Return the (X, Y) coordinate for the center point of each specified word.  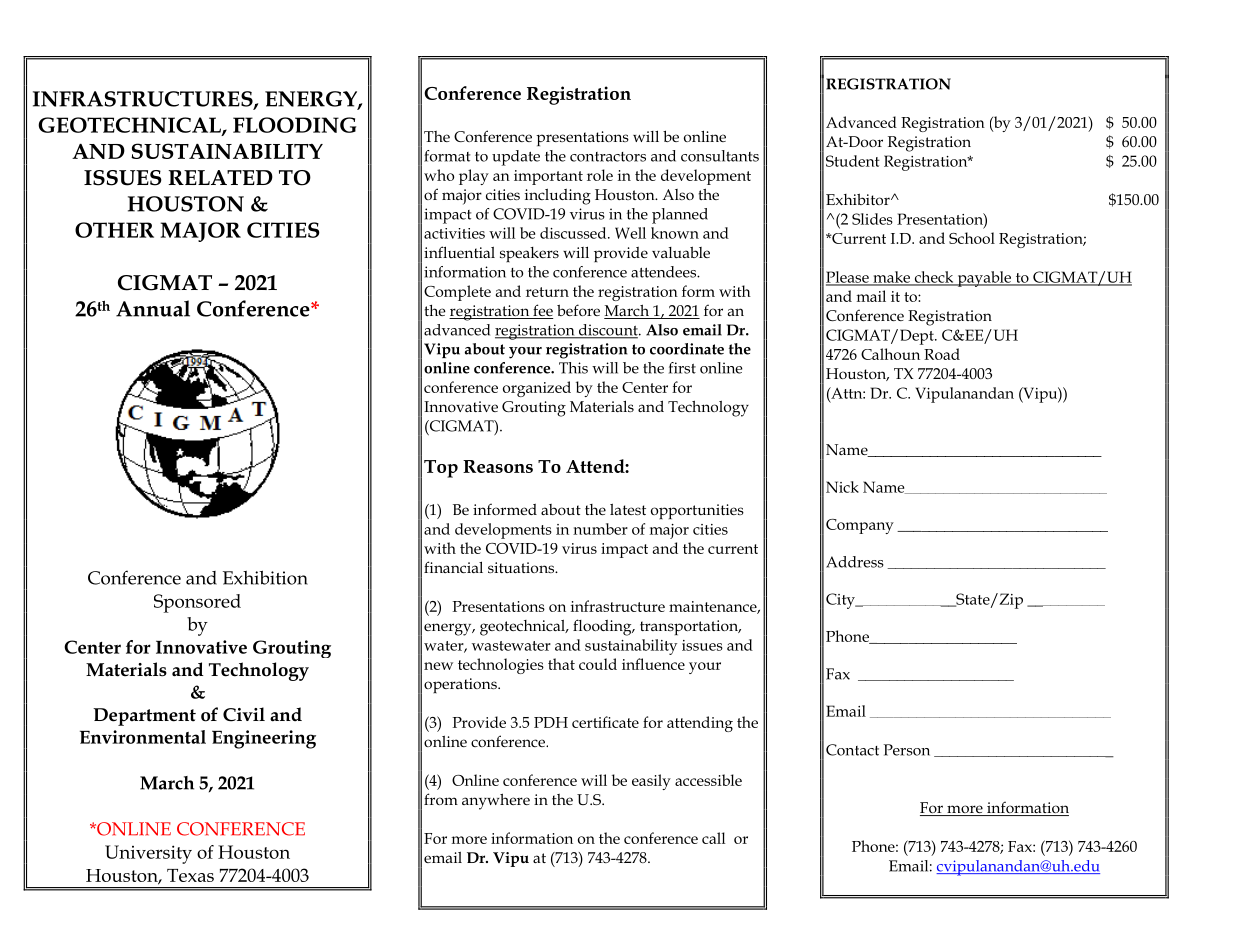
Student (853, 161)
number (600, 529)
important (548, 177)
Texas (190, 875)
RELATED (220, 177)
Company (860, 526)
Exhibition (265, 577)
